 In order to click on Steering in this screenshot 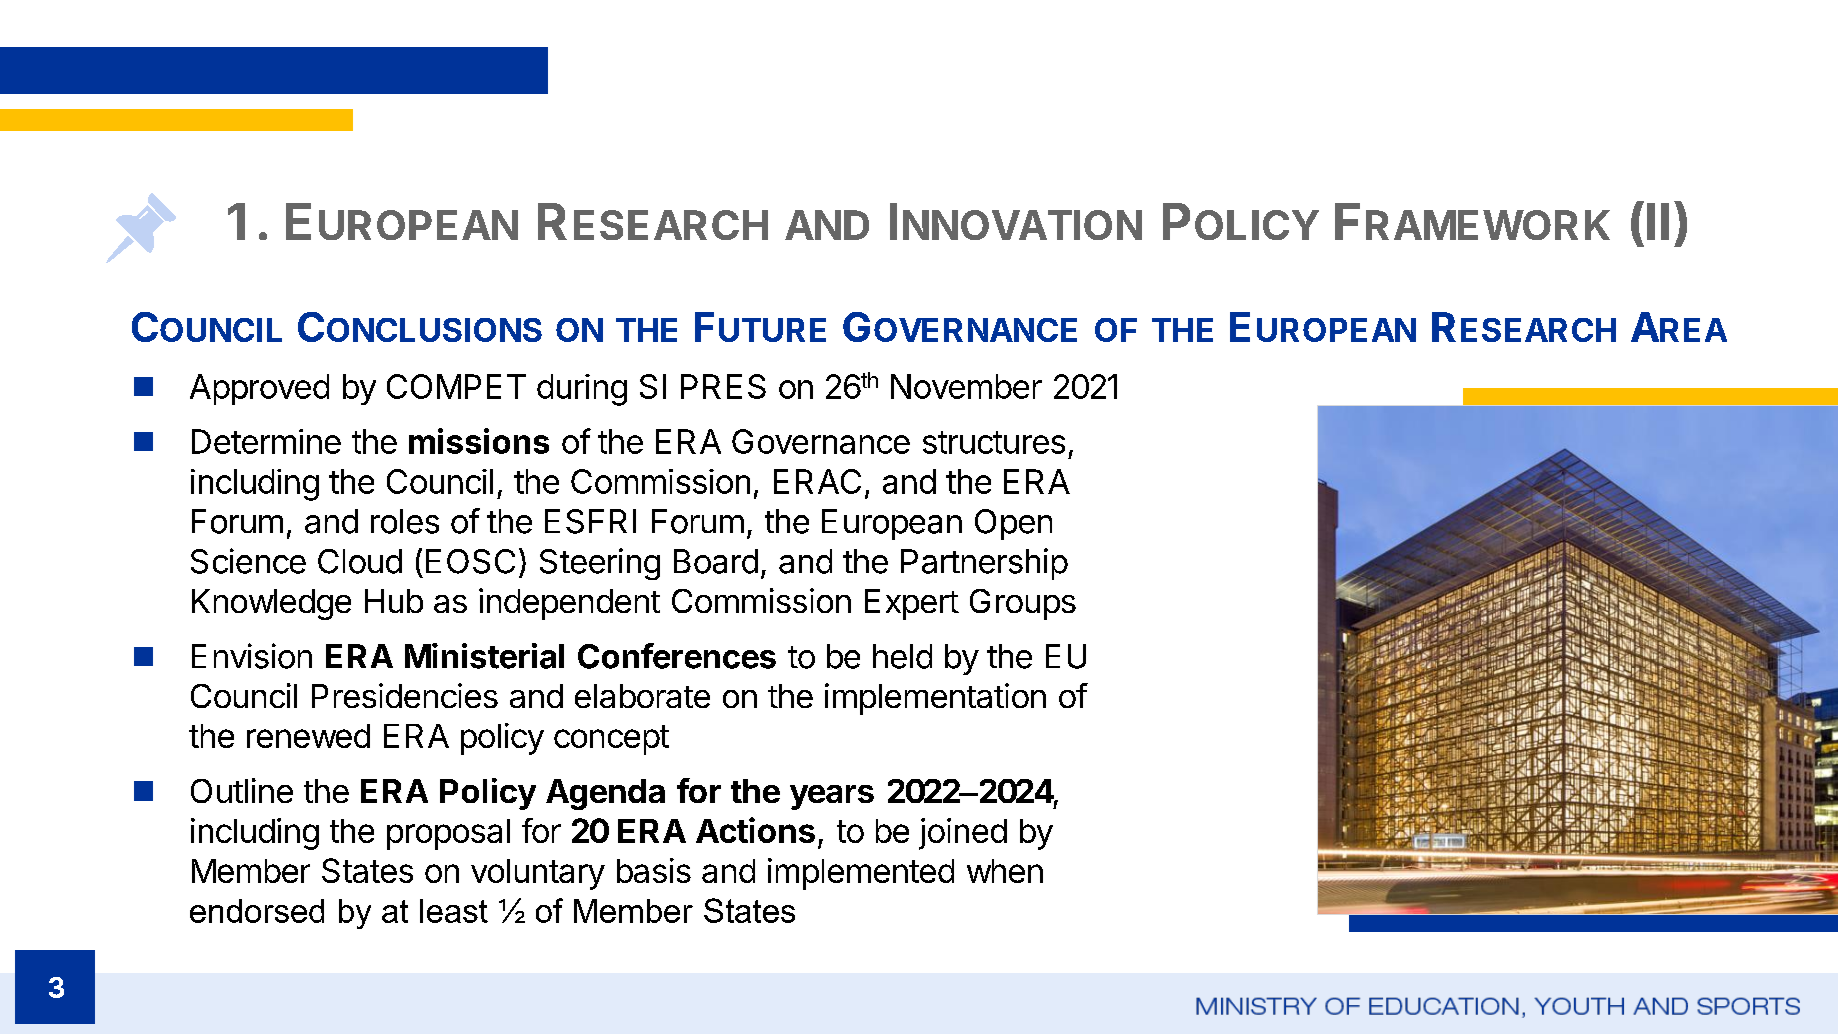, I will do `click(600, 564)`.
